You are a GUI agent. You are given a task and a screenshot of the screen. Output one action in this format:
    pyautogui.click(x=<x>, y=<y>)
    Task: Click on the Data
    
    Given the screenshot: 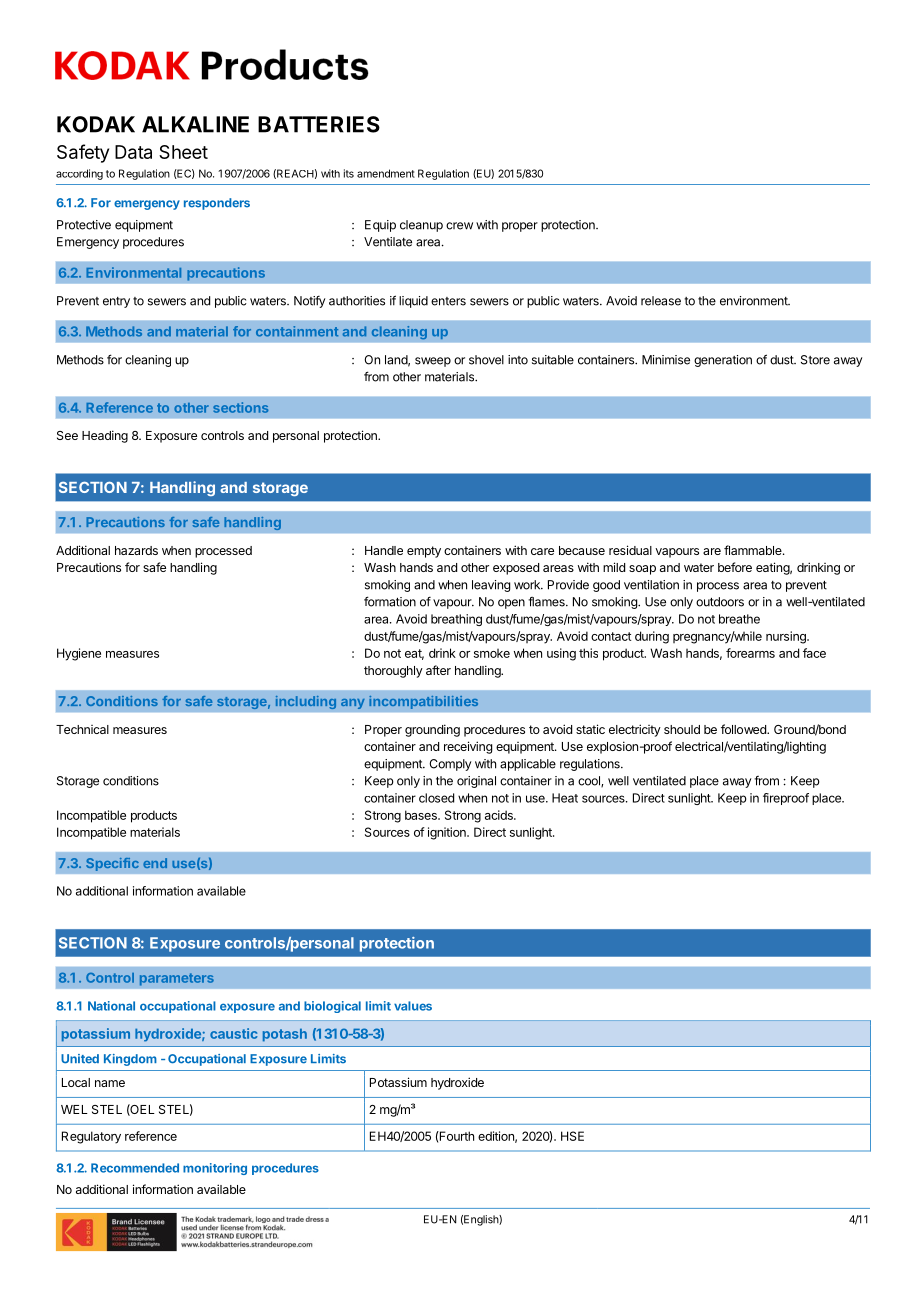 What is the action you would take?
    pyautogui.click(x=133, y=152)
